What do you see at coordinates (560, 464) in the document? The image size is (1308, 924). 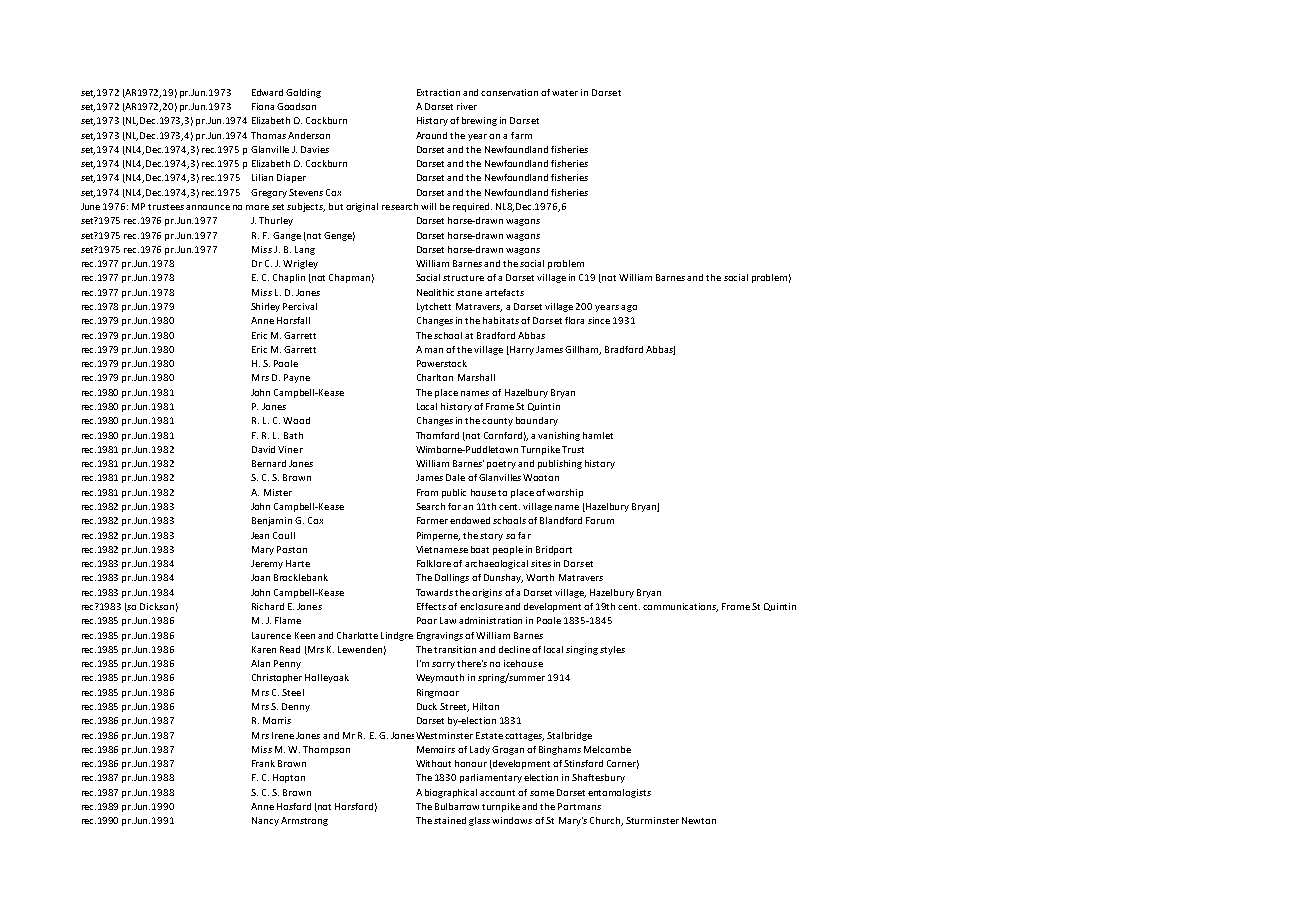 I see `publishing` at bounding box center [560, 464].
